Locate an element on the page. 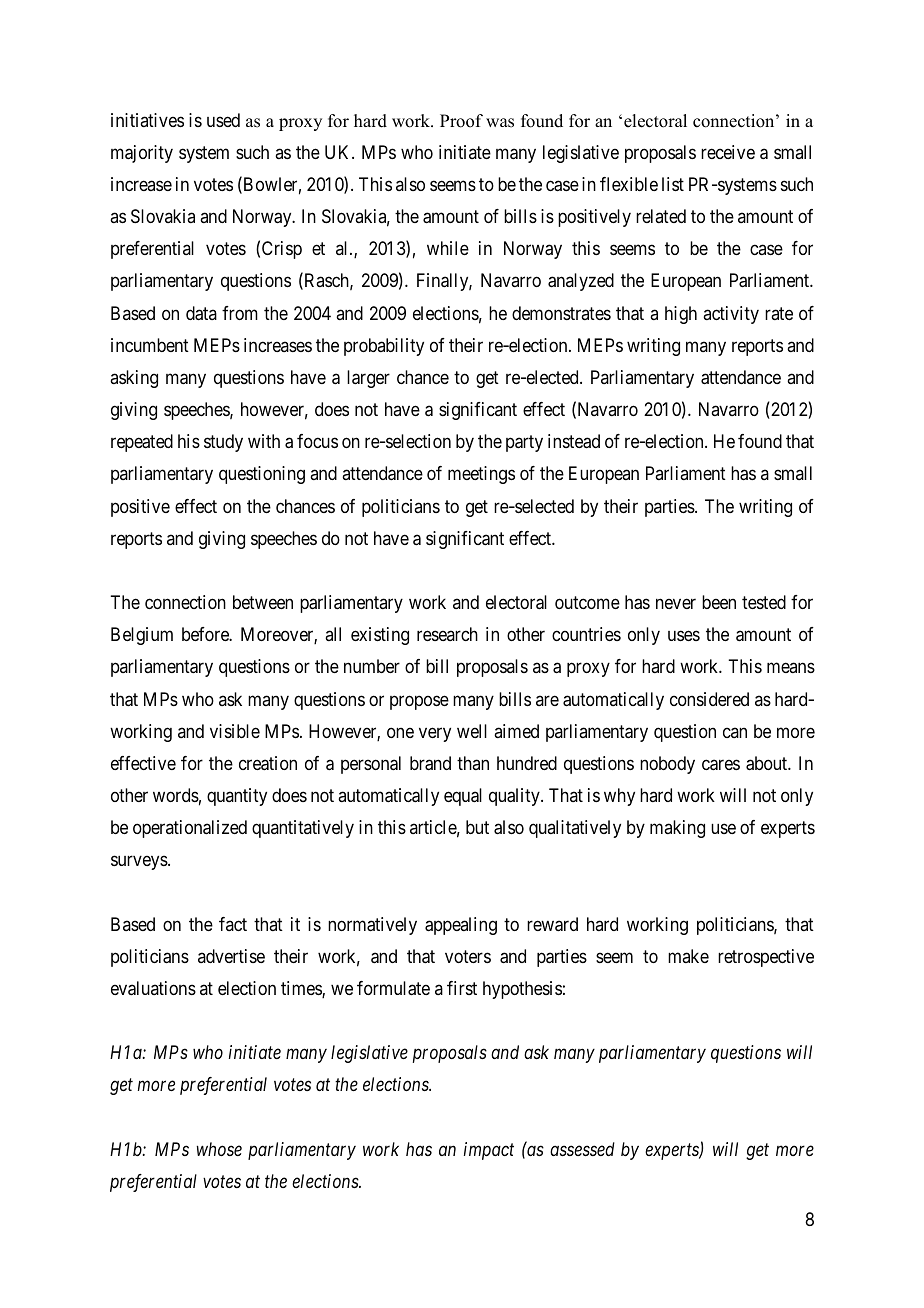 Image resolution: width=924 pixels, height=1308 pixels. used is located at coordinates (223, 120).
